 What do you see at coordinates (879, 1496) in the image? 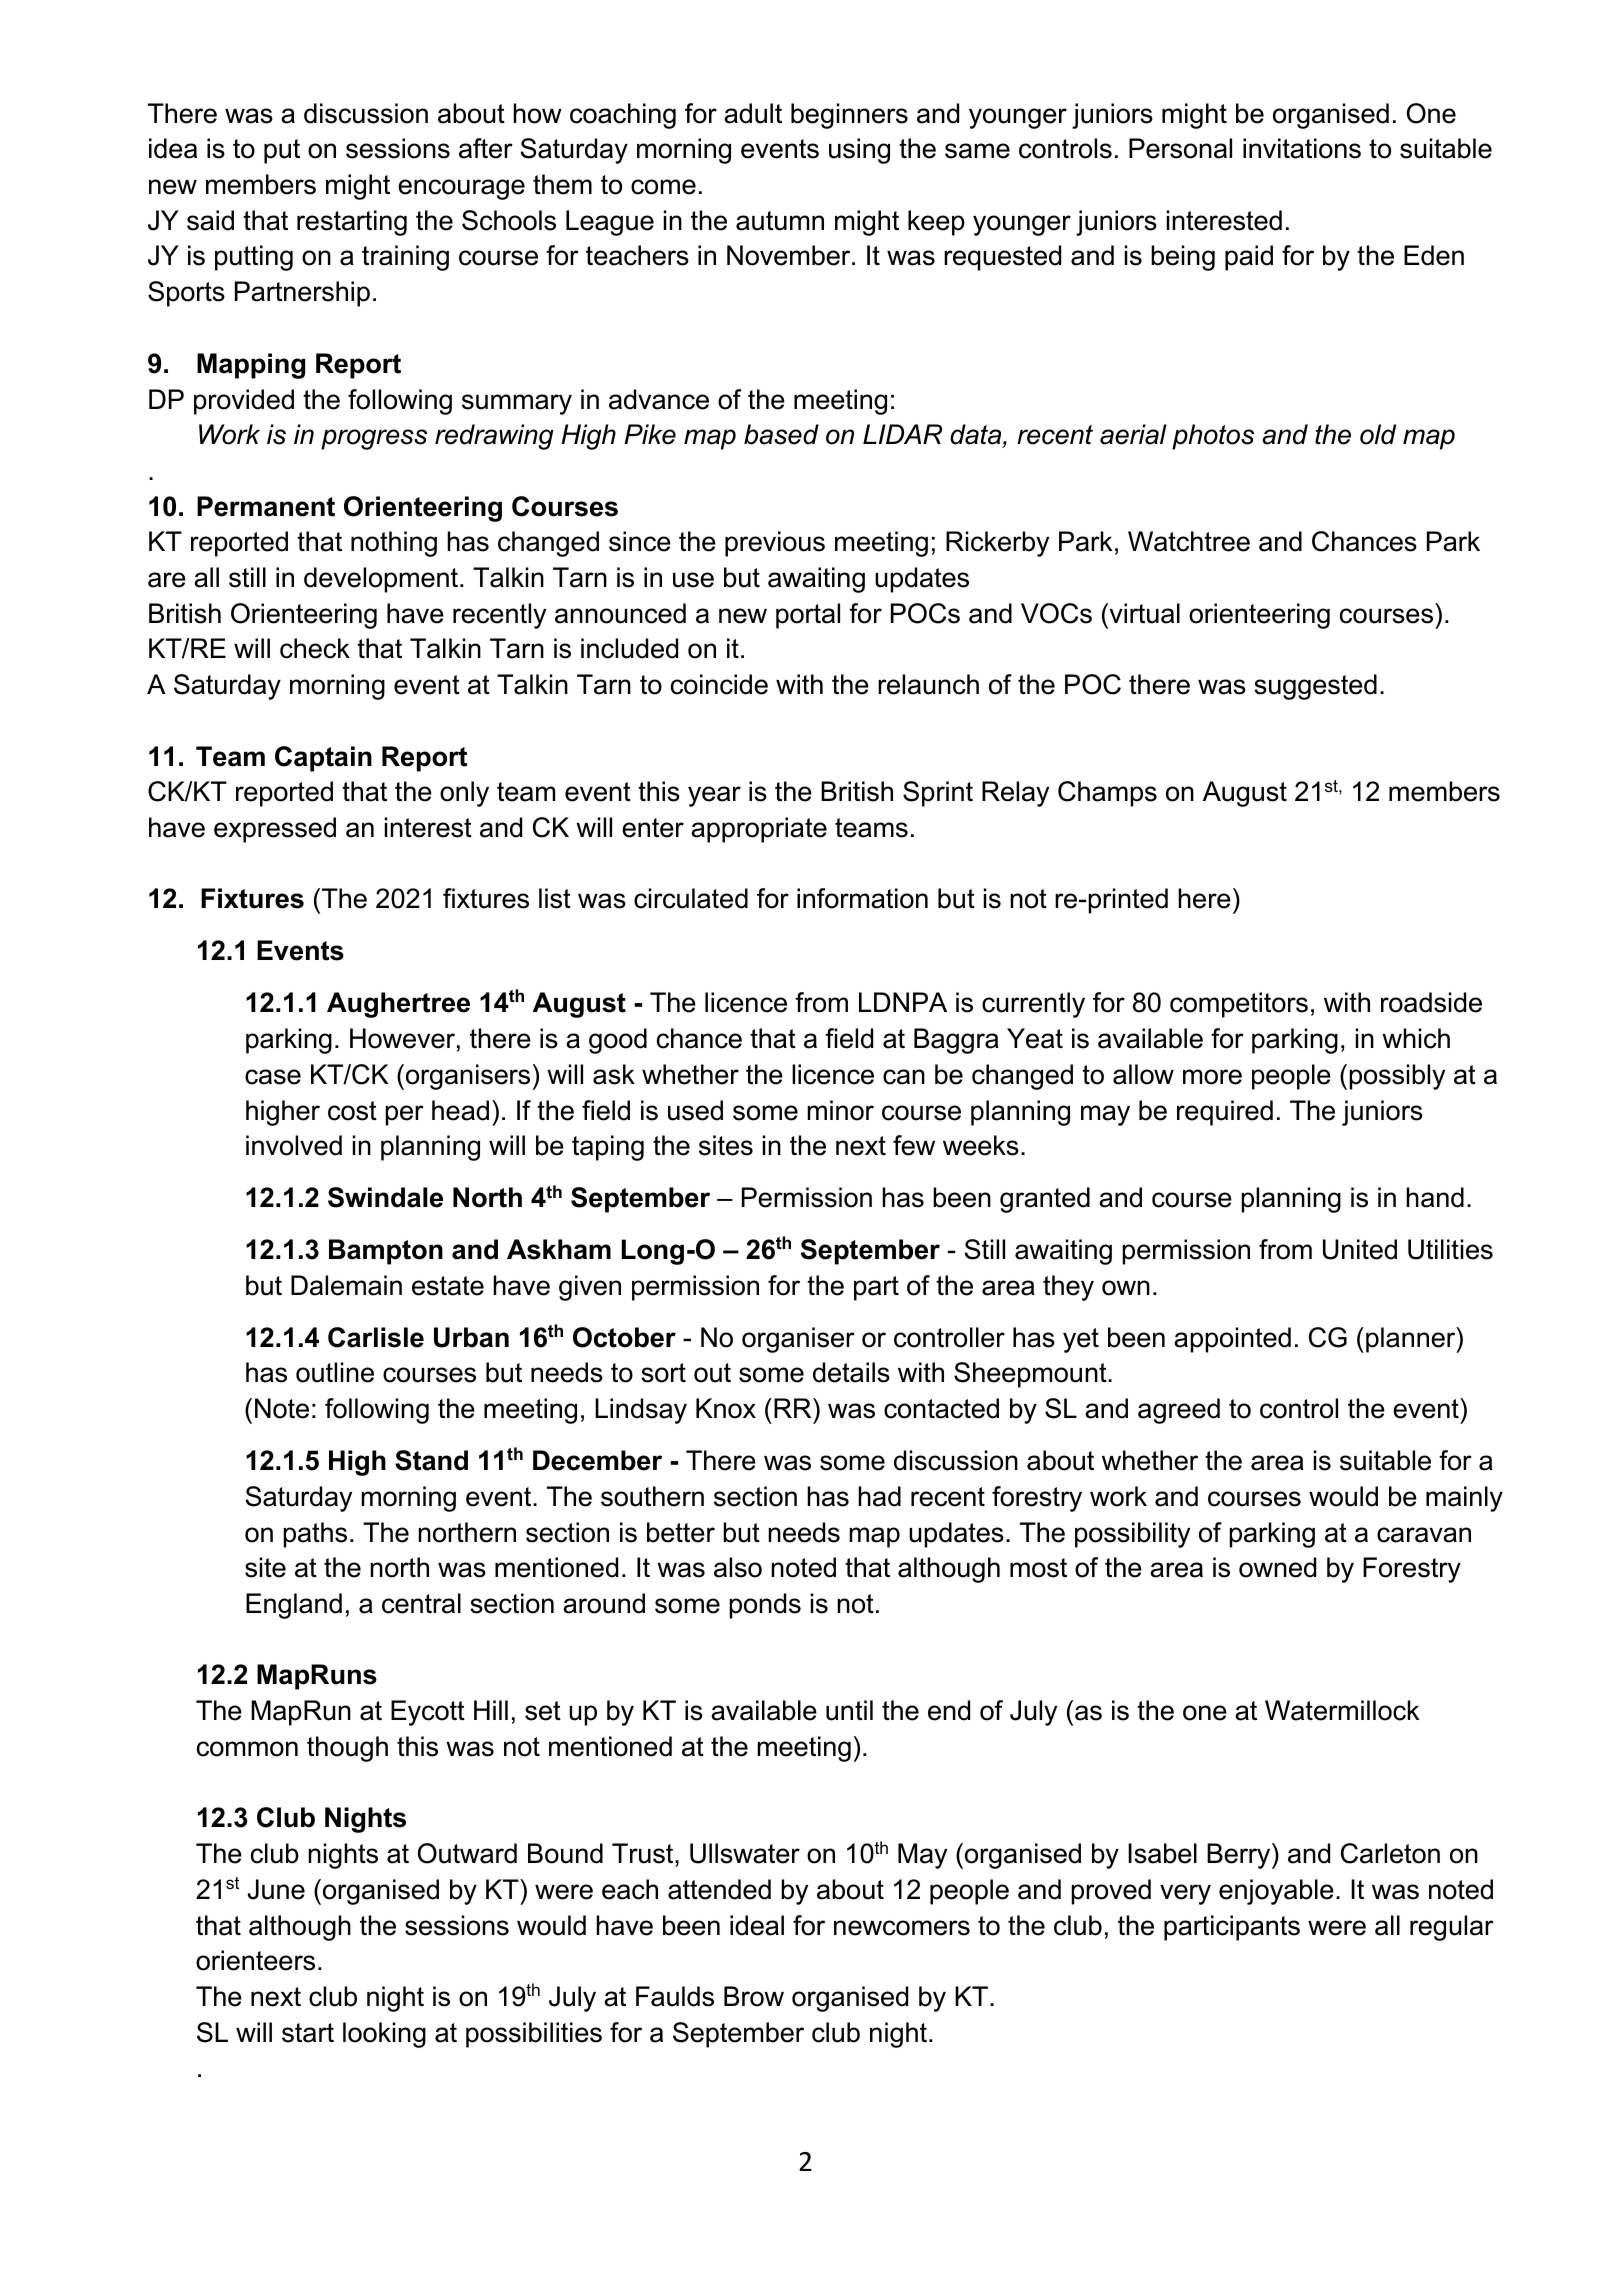
I see `had` at bounding box center [879, 1496].
